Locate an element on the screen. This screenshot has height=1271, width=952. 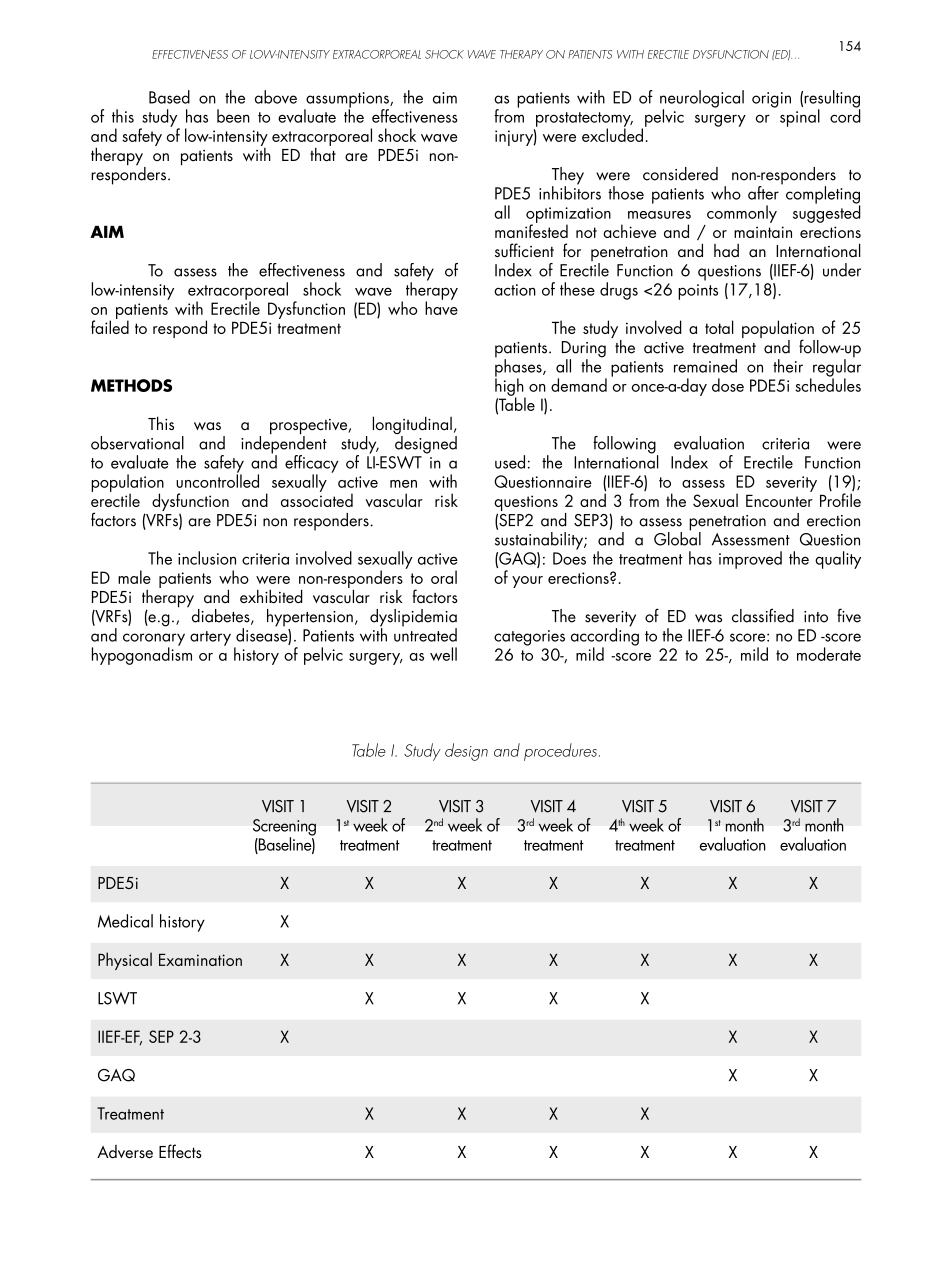
origin is located at coordinates (771, 100).
